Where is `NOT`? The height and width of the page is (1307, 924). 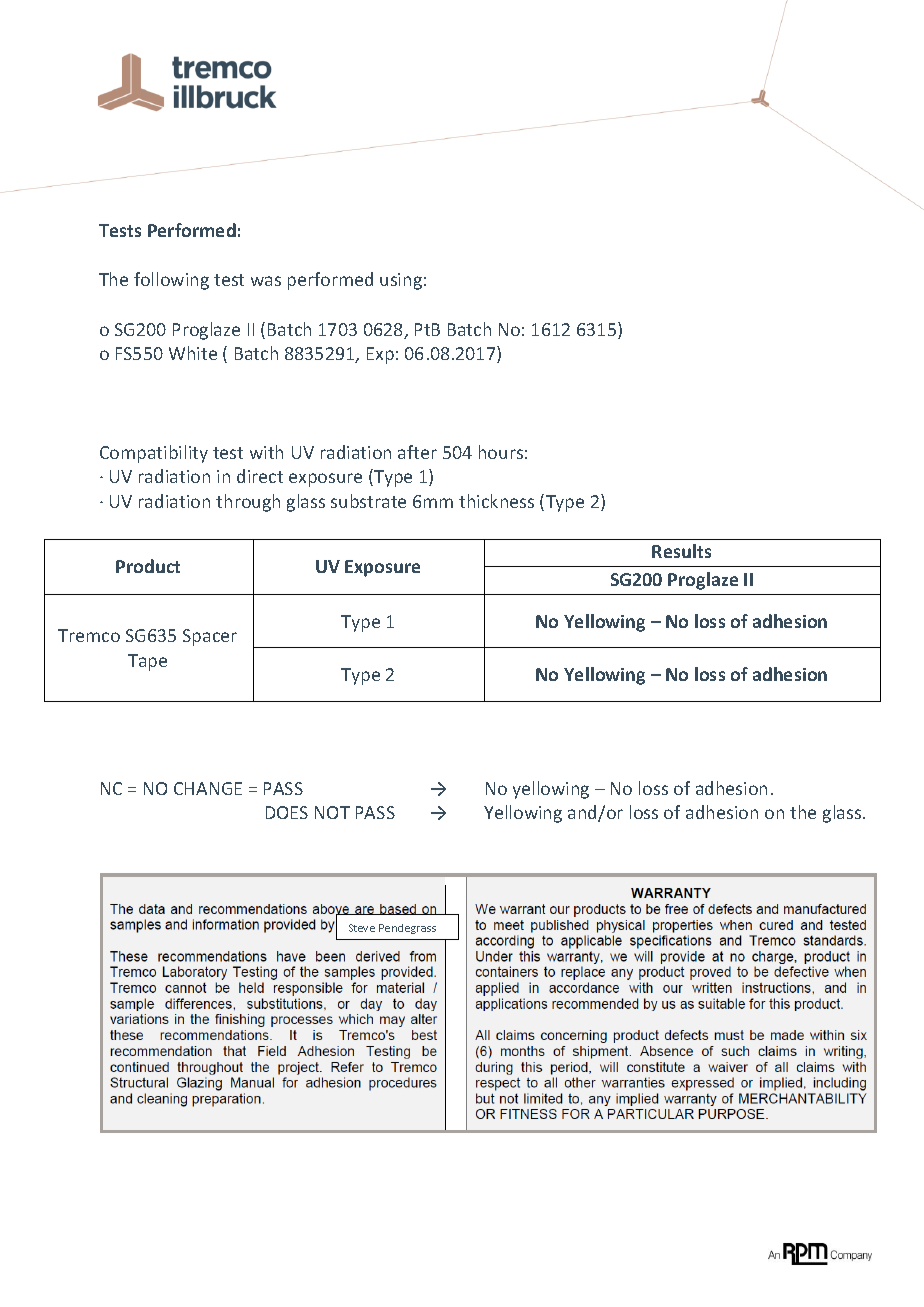 NOT is located at coordinates (332, 812).
